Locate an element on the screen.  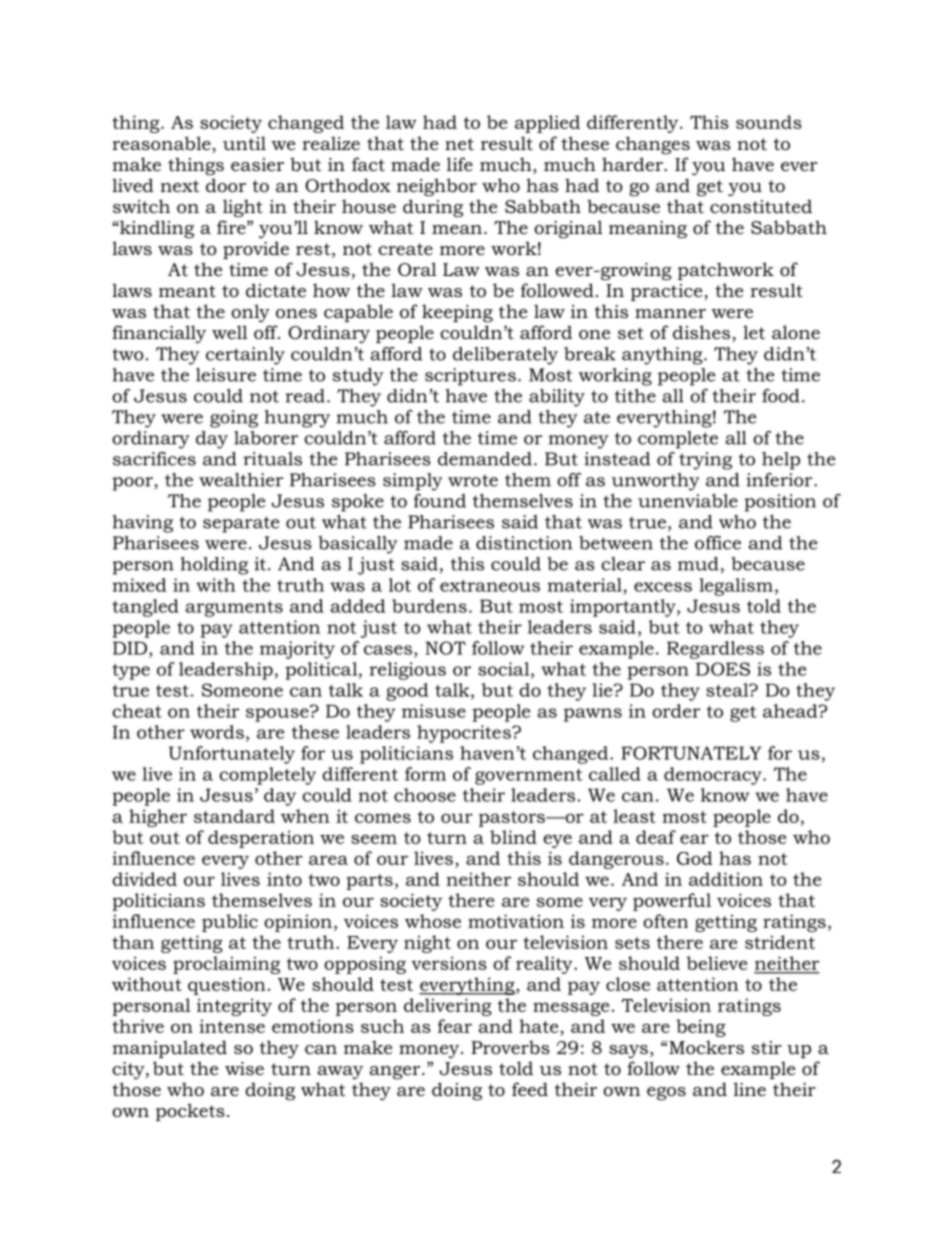
Mockers is located at coordinates (706, 1047).
